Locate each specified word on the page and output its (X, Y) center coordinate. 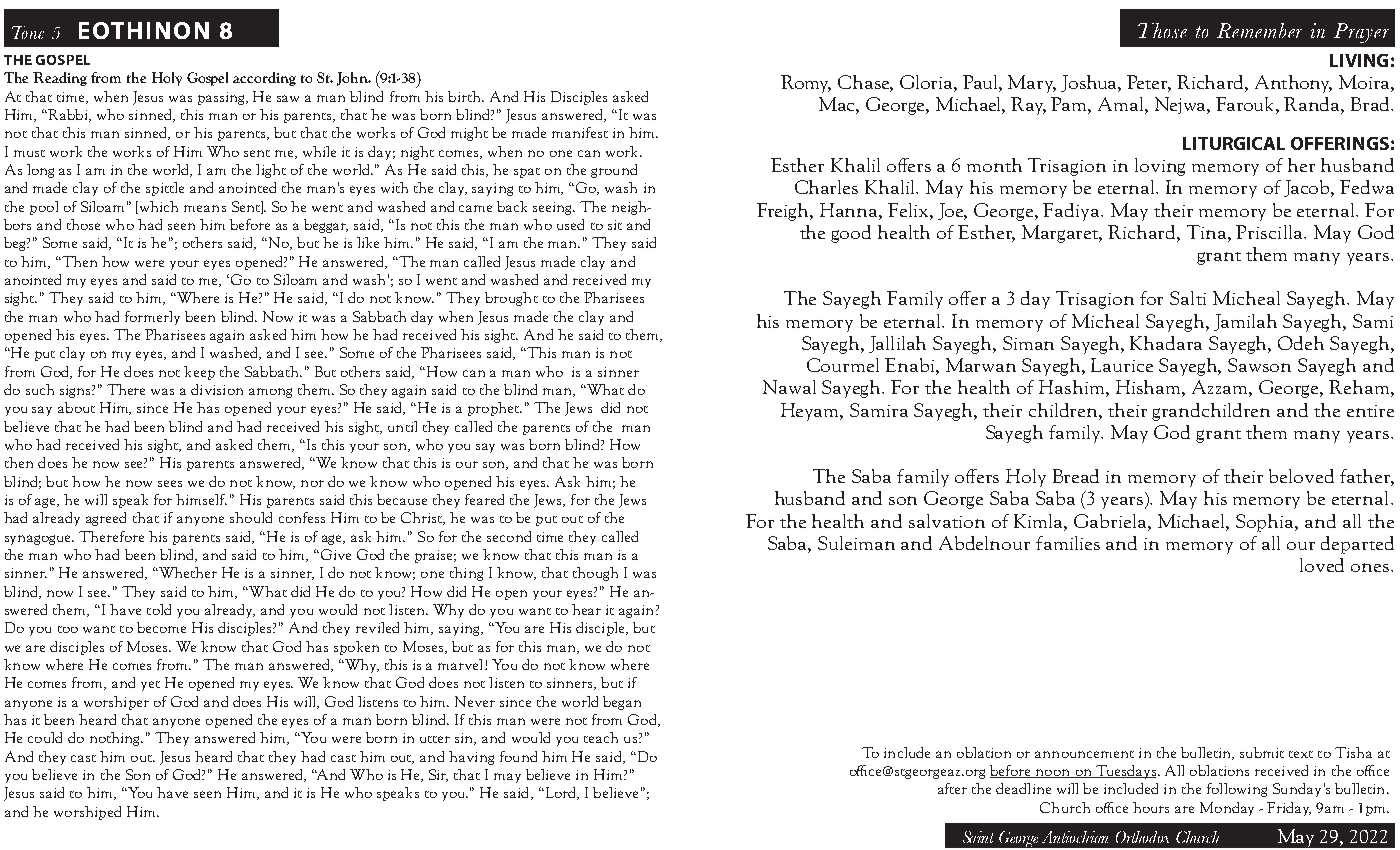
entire (1370, 411)
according (264, 79)
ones (1370, 567)
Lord (561, 793)
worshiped (87, 813)
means (205, 208)
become (161, 627)
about (76, 407)
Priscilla (1270, 232)
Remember (1259, 30)
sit (615, 225)
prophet (494, 409)
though (595, 574)
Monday (1227, 809)
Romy (806, 84)
